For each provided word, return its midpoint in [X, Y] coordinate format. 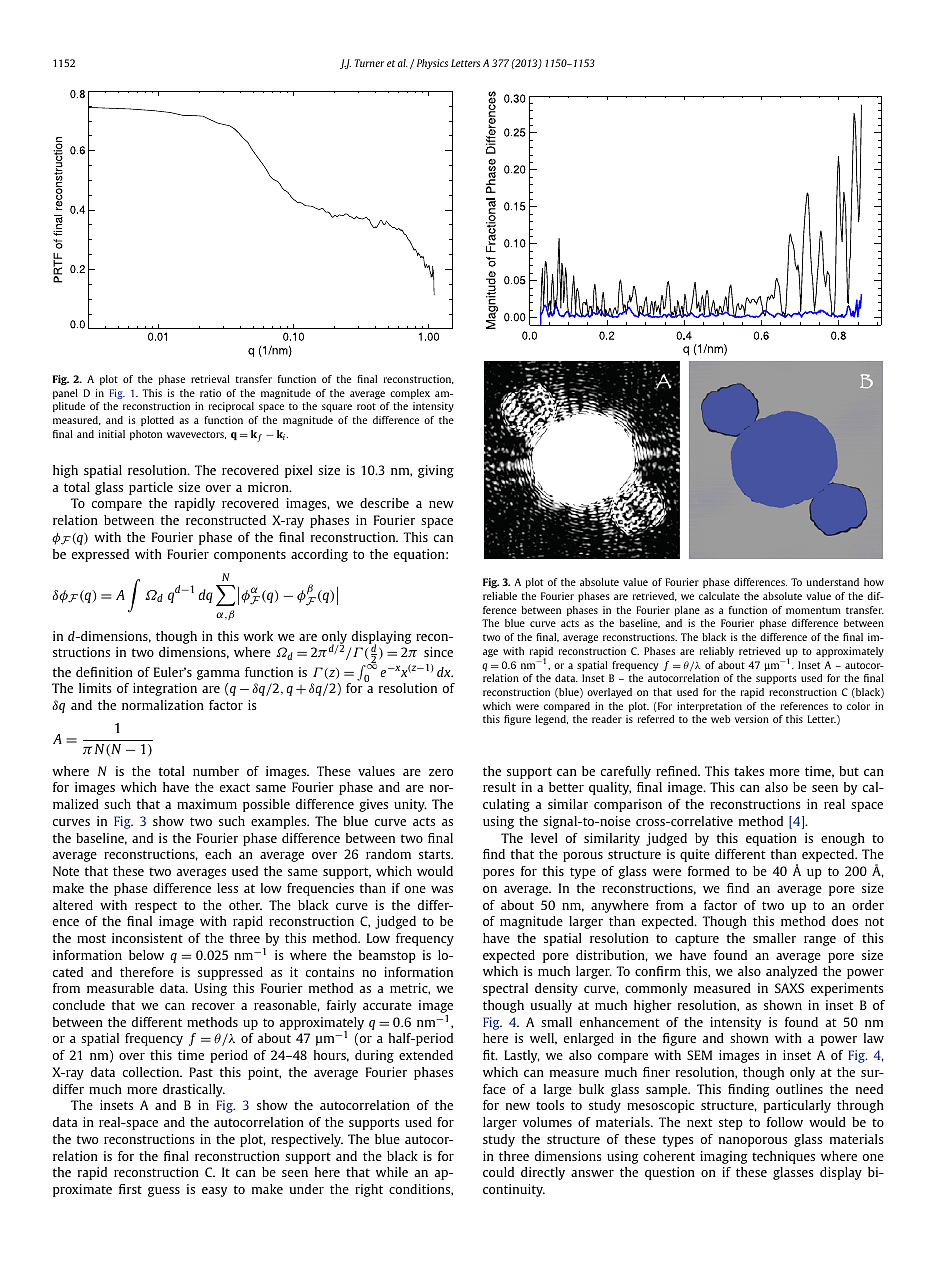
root [366, 406]
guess [164, 1192]
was [442, 889]
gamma [218, 675]
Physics [432, 64]
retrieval [210, 379]
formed [709, 871]
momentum [813, 610]
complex [410, 394]
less [227, 888]
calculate [719, 596]
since [438, 652]
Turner [369, 63]
